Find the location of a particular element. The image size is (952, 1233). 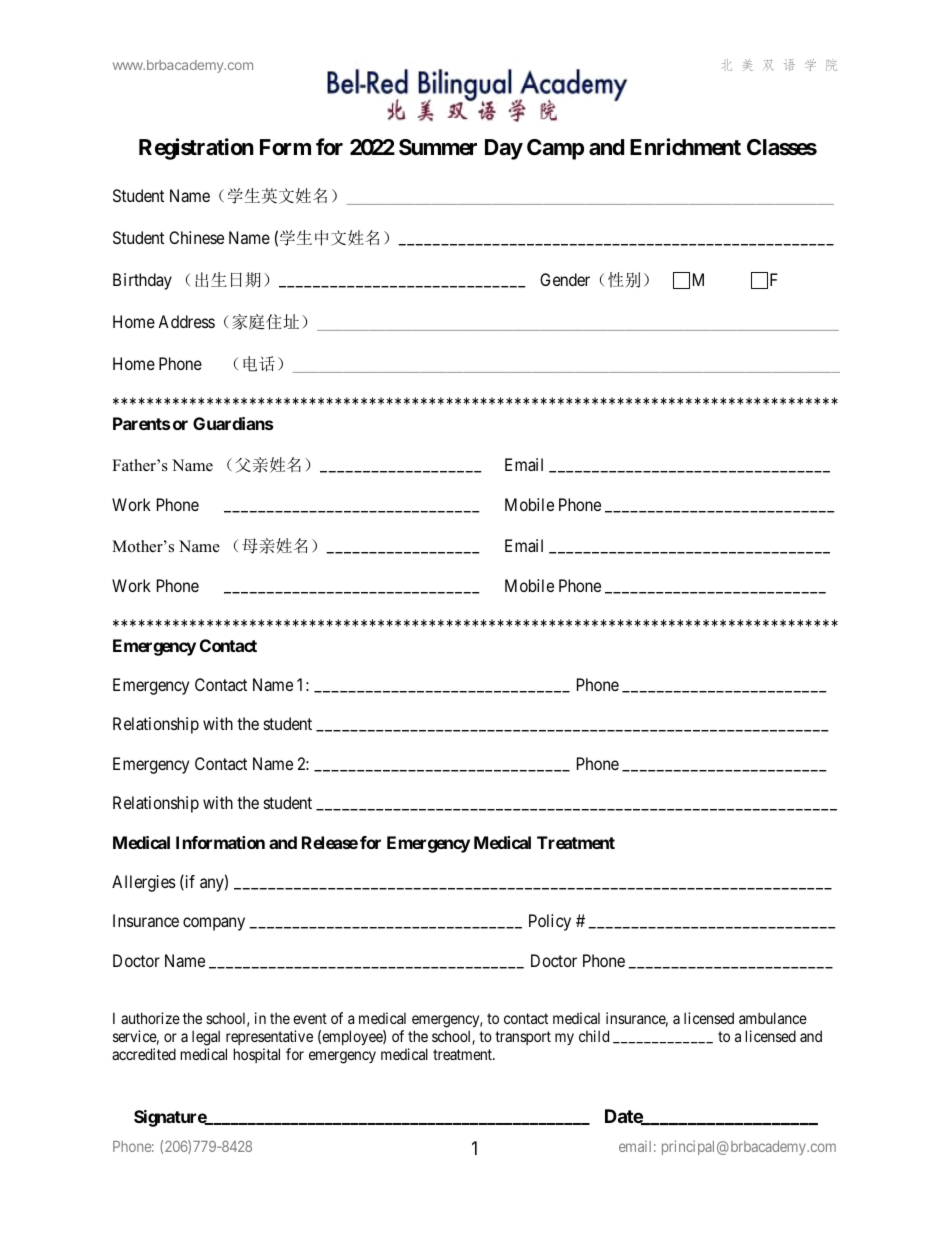

Chinese is located at coordinates (196, 237).
